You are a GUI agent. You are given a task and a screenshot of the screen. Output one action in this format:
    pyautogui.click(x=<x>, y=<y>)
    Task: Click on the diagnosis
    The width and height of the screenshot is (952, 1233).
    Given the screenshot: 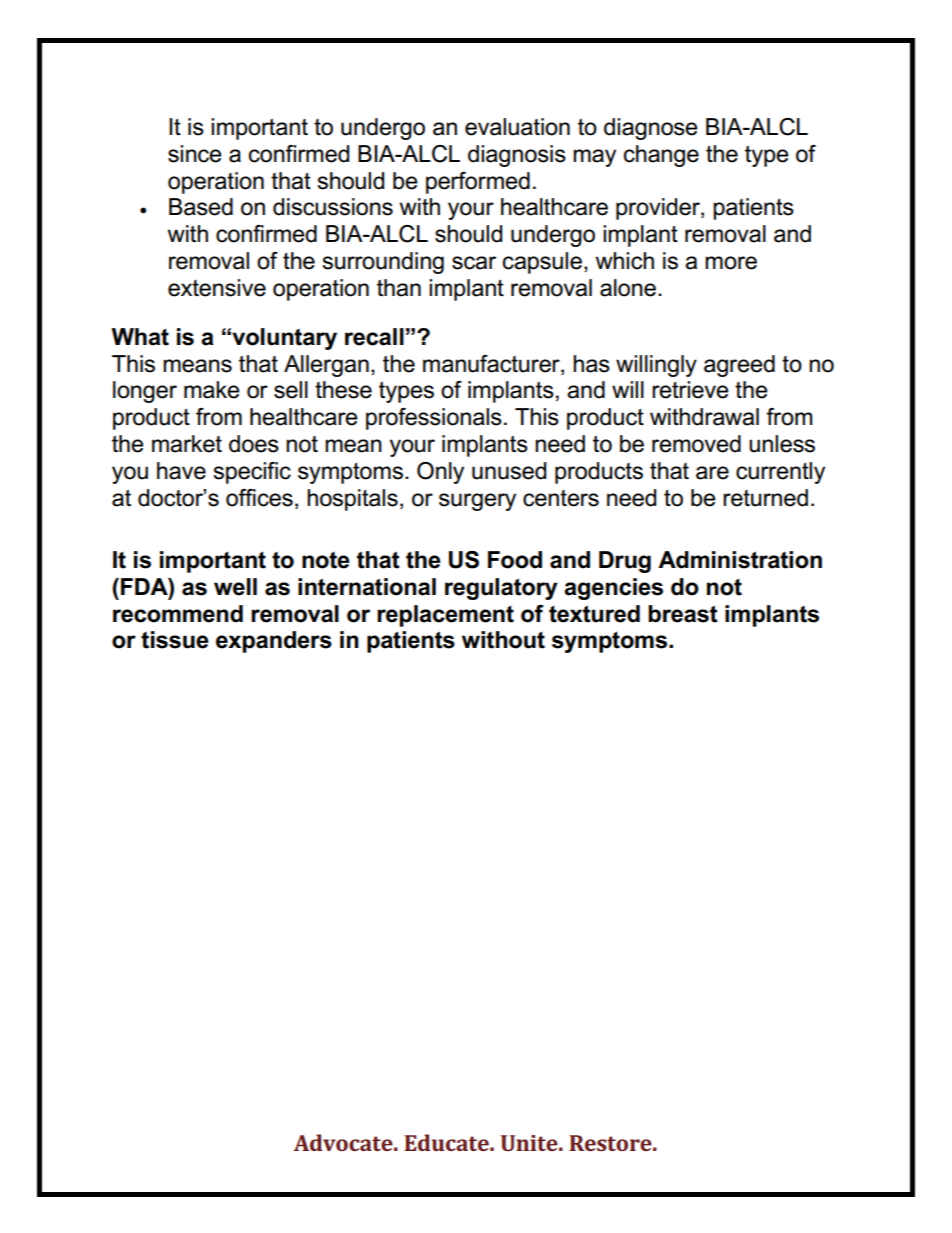 What is the action you would take?
    pyautogui.click(x=517, y=156)
